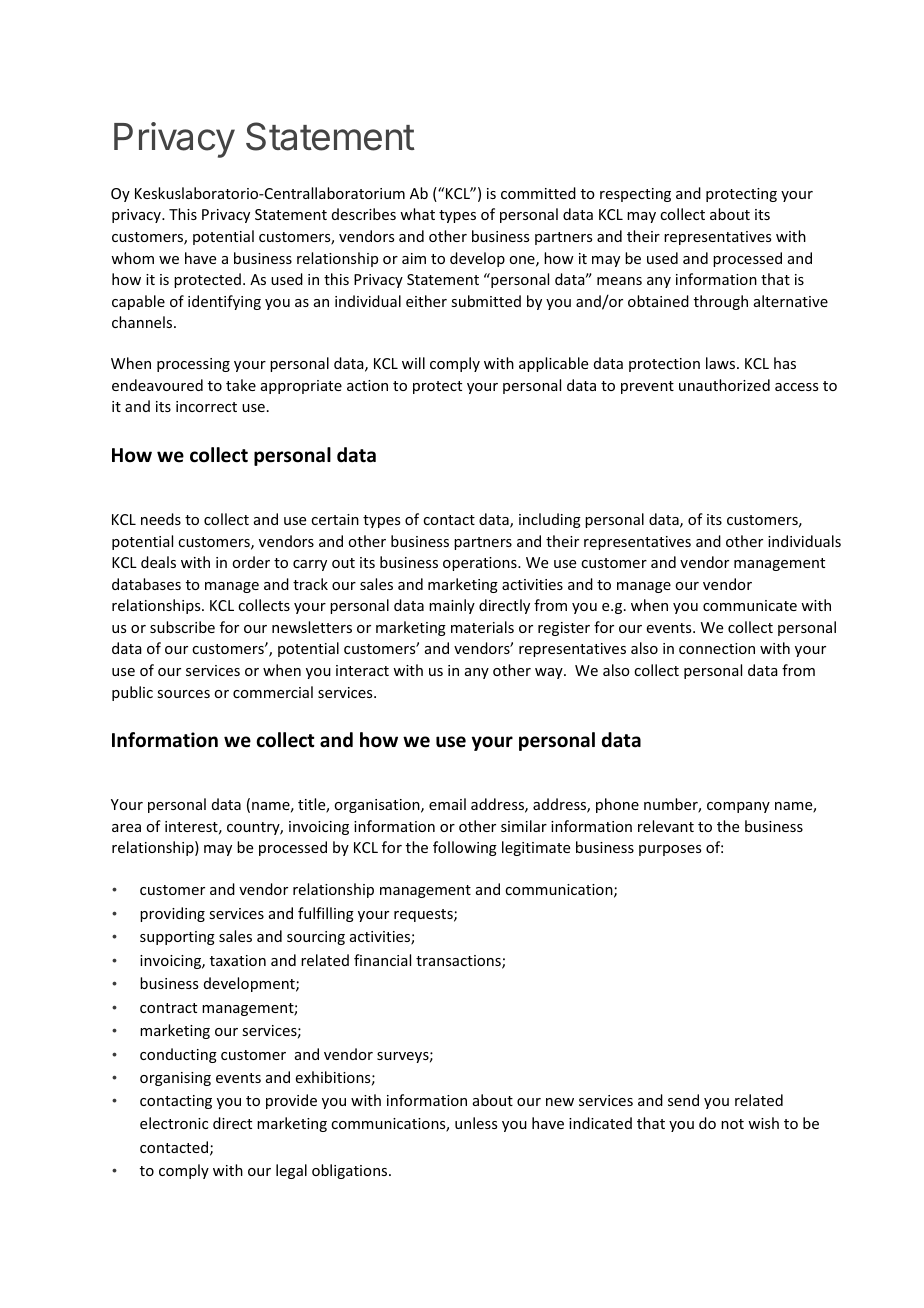  I want to click on whom, so click(132, 258).
